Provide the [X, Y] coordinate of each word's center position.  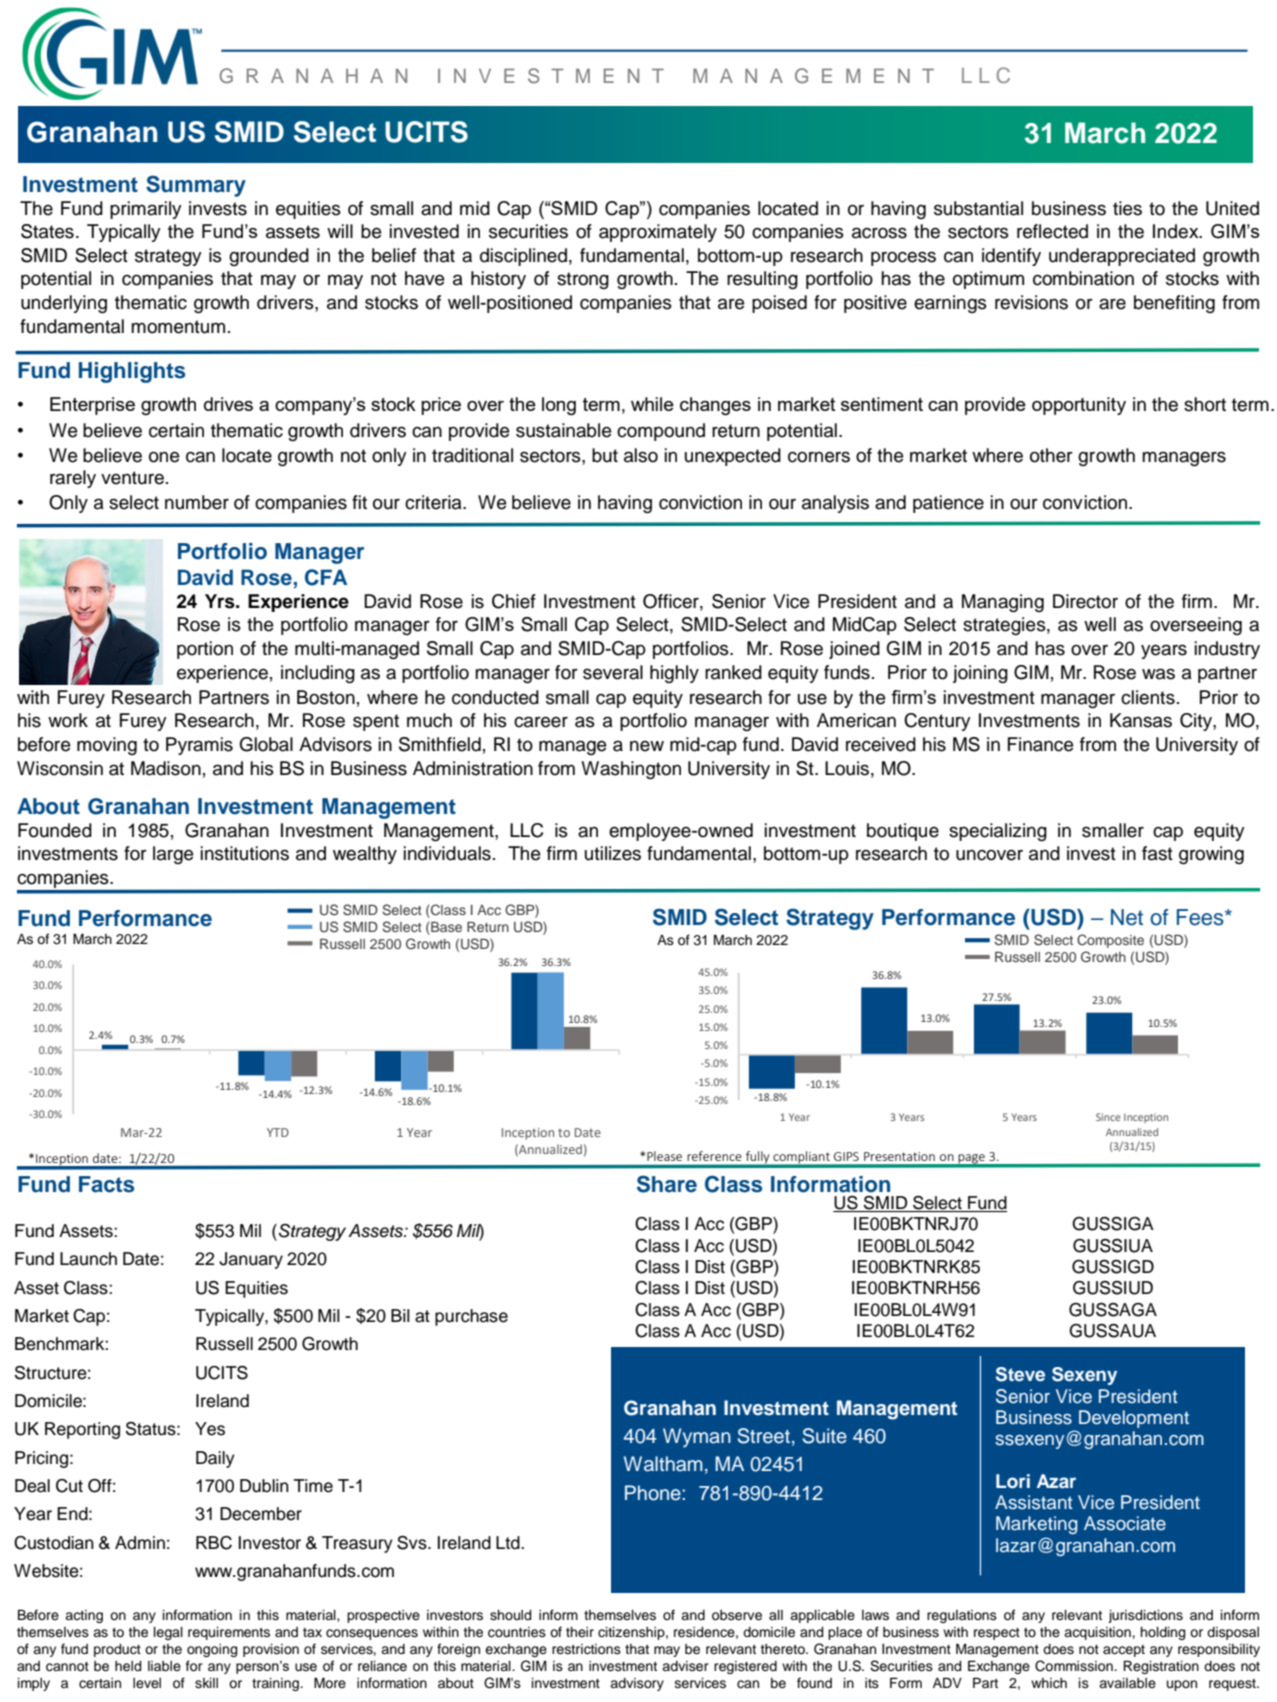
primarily [146, 210]
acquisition [1098, 1633]
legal [168, 1633]
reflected [1052, 231]
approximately [658, 233]
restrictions [586, 1649]
